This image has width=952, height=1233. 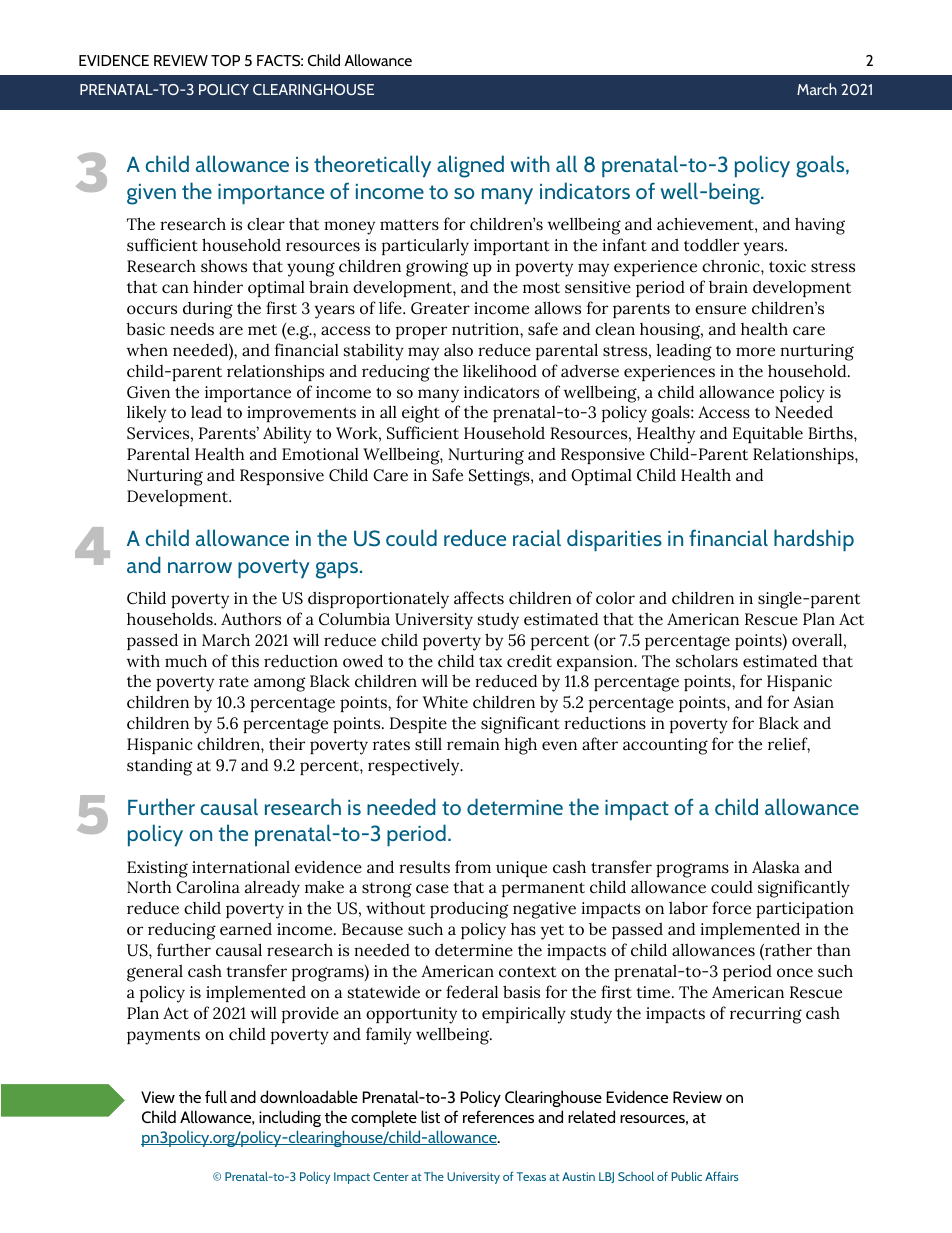 What do you see at coordinates (707, 661) in the image?
I see `scholars` at bounding box center [707, 661].
